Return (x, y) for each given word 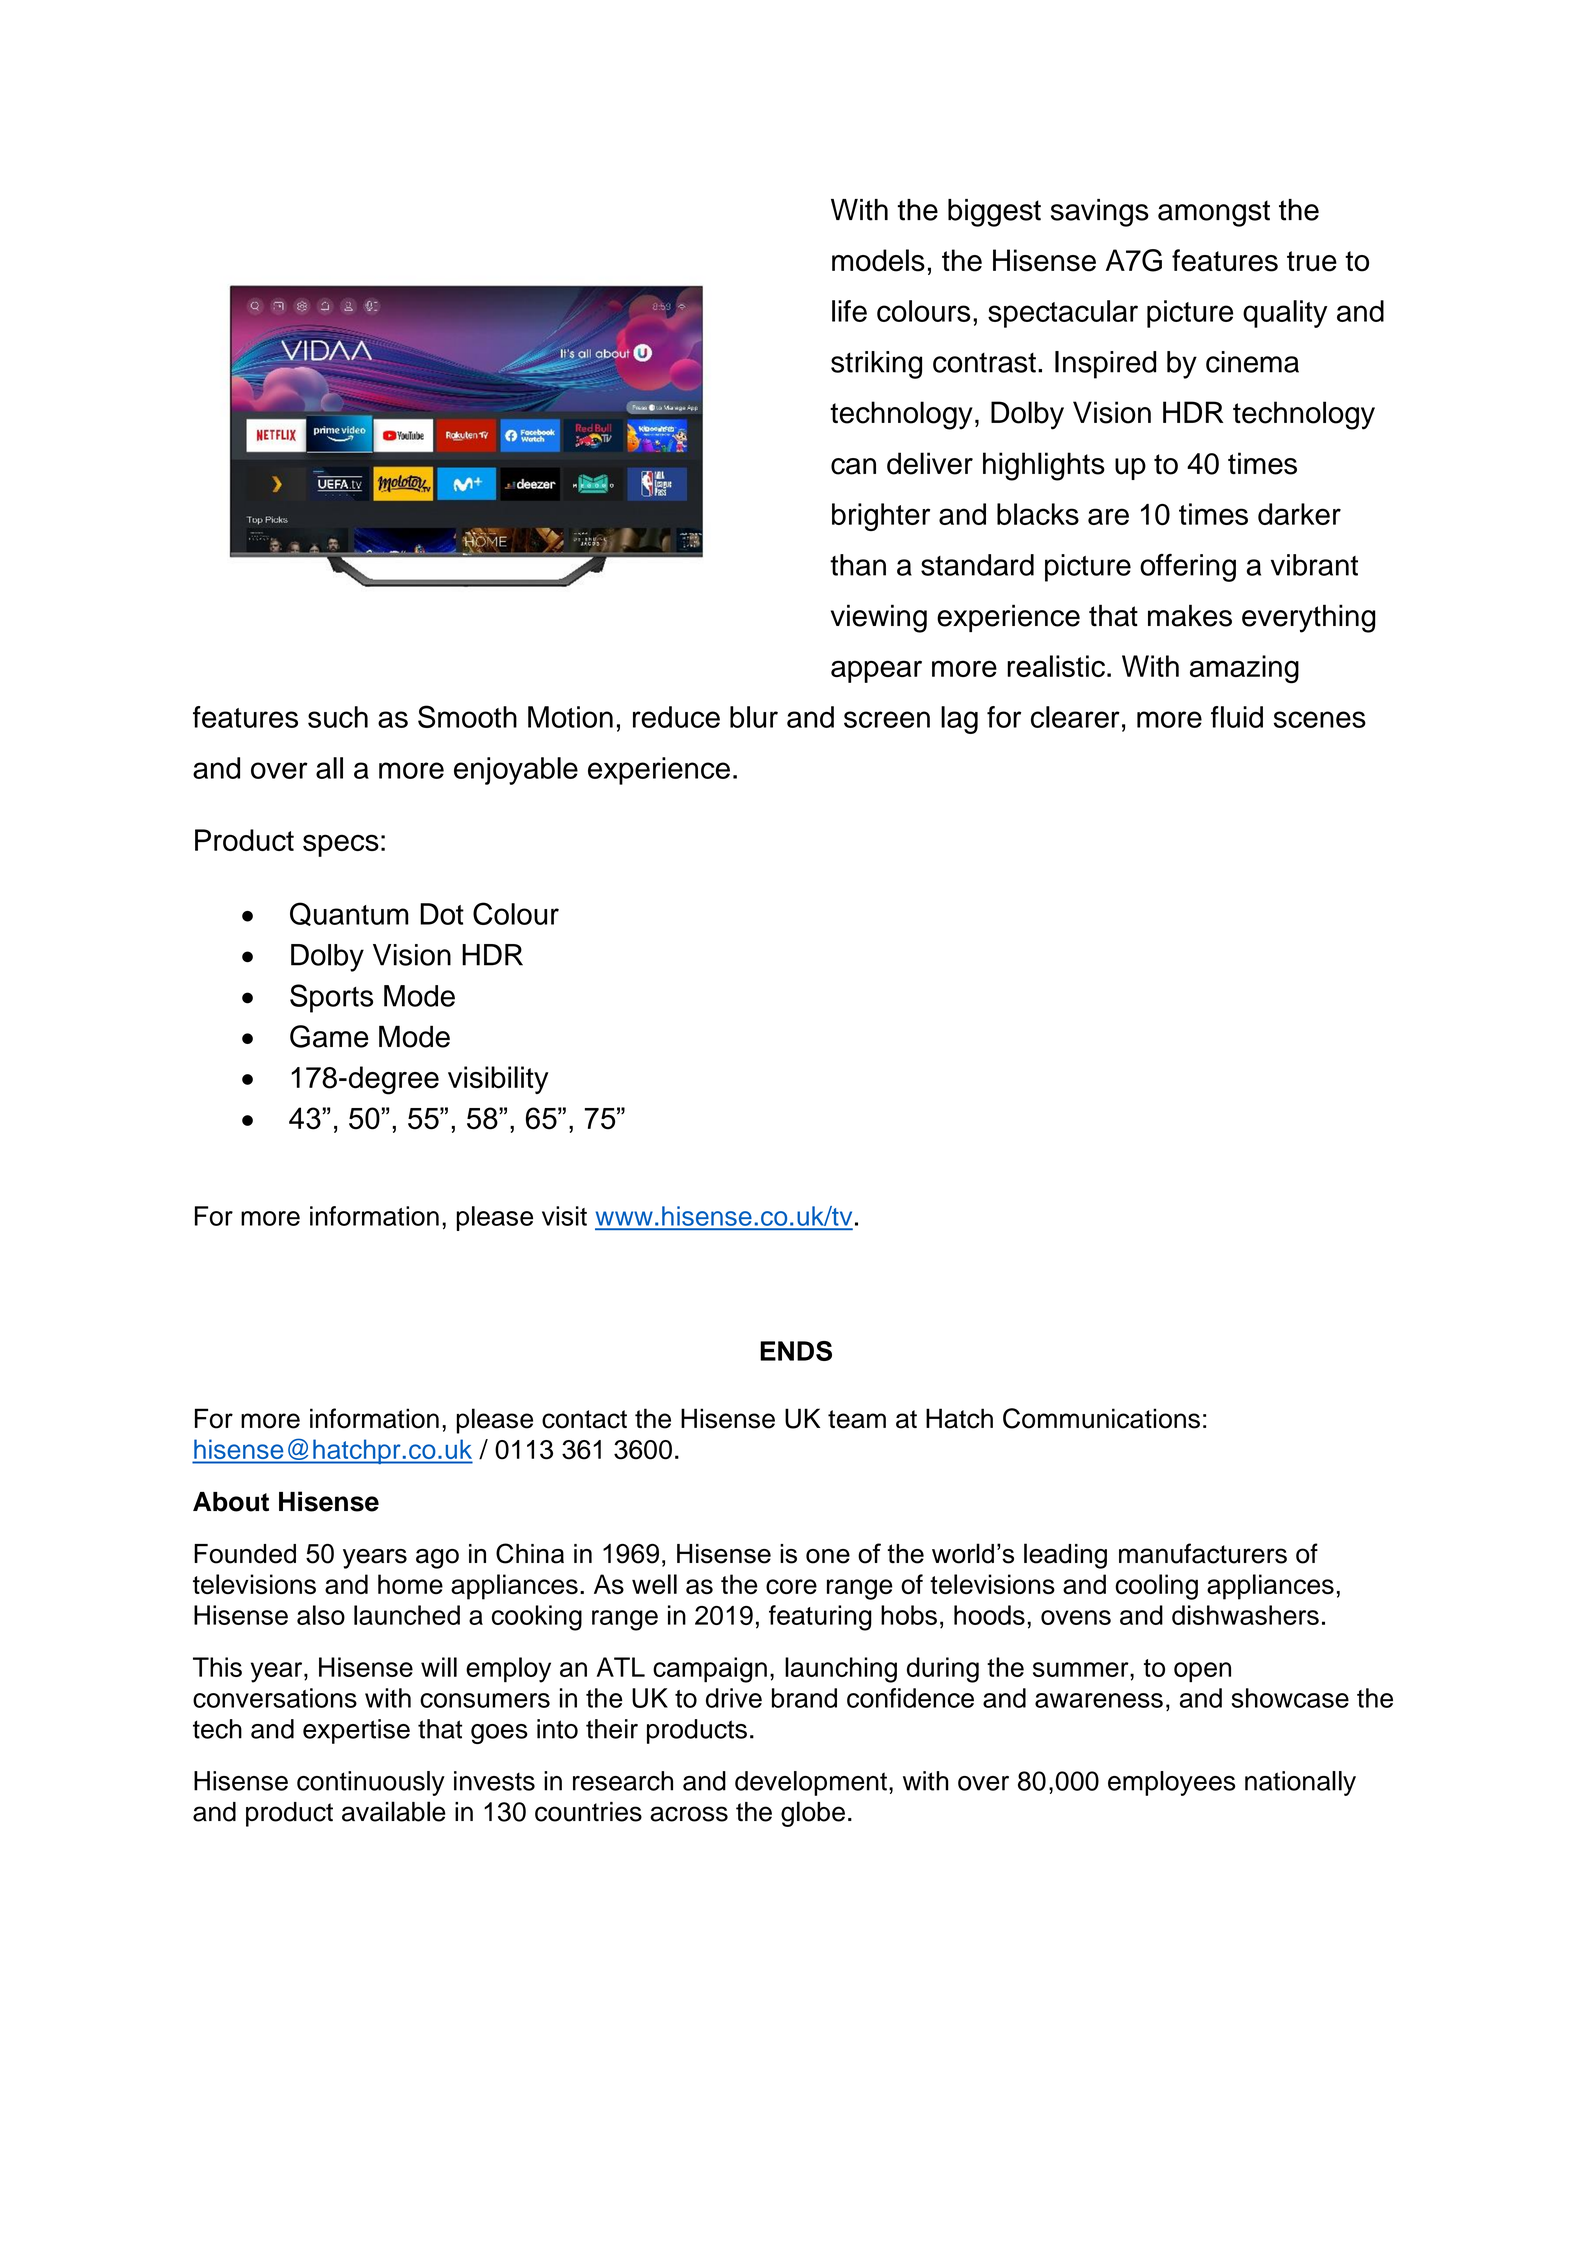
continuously (371, 1783)
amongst (1214, 213)
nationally (1300, 1783)
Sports (331, 998)
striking (876, 365)
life (849, 311)
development (811, 1783)
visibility (498, 1080)
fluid (1237, 717)
